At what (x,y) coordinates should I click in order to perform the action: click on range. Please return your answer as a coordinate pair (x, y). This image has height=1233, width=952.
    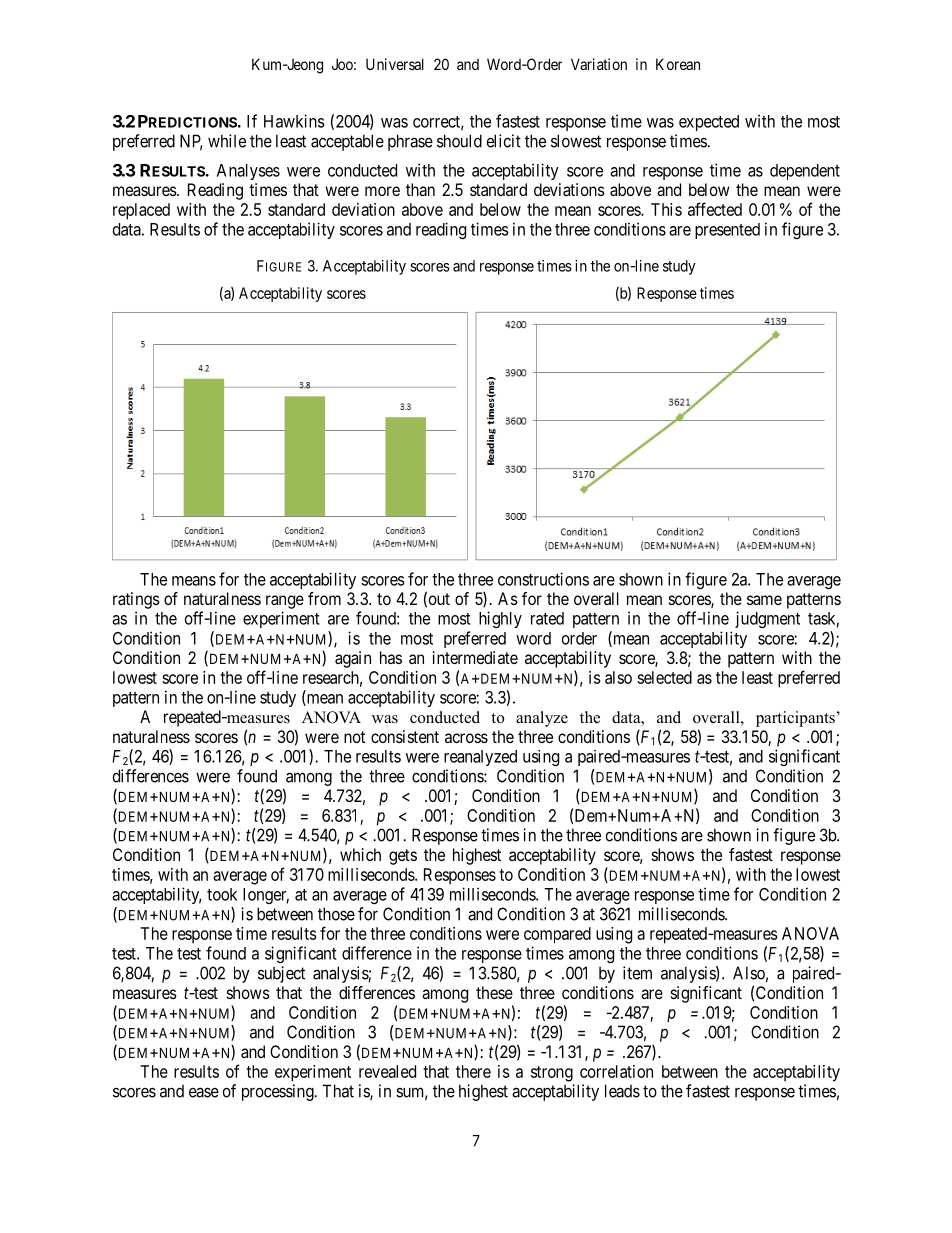
    Looking at the image, I should click on (285, 602).
